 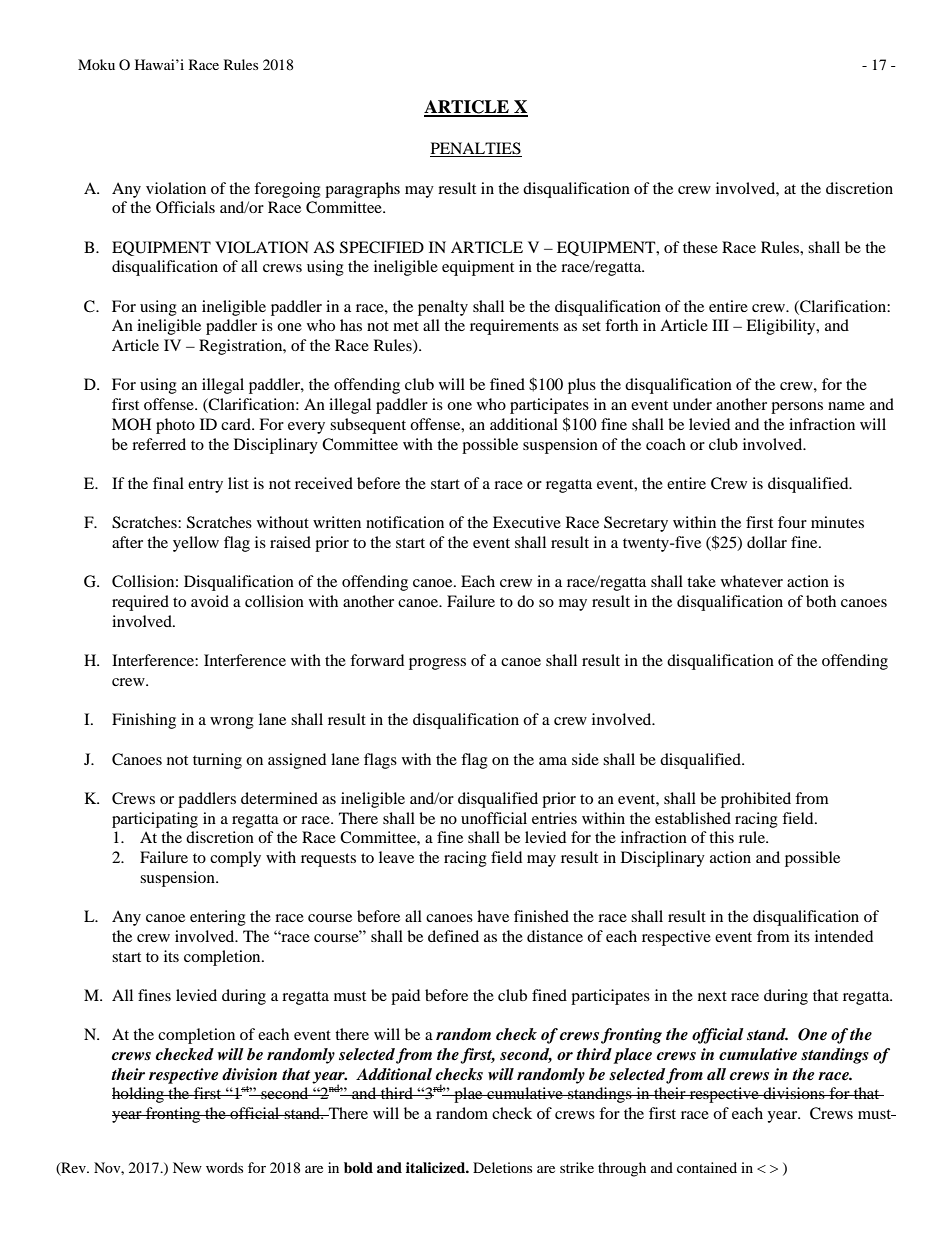 I want to click on this, so click(x=721, y=837).
